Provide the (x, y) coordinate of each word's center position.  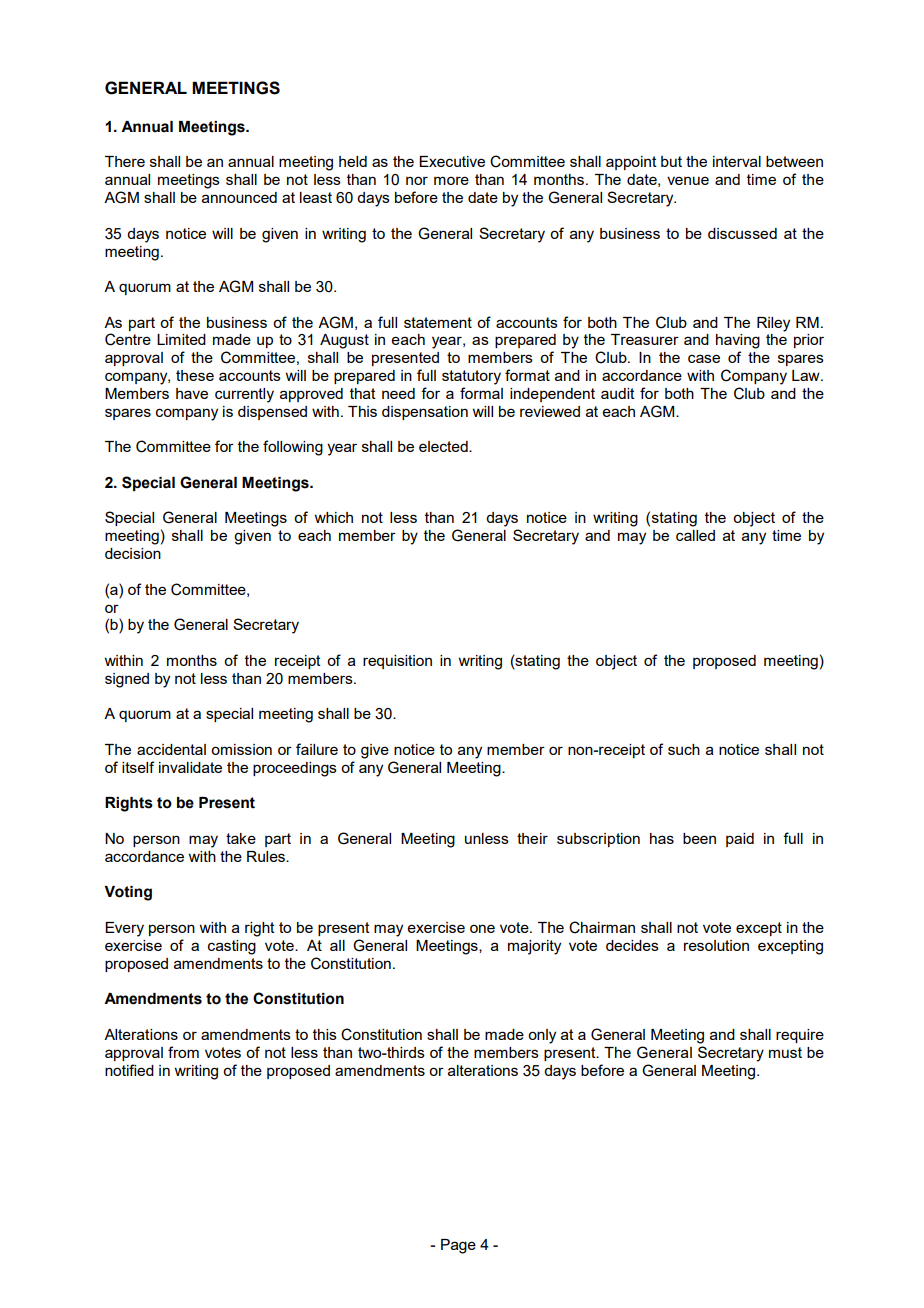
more (451, 180)
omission (241, 749)
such (684, 749)
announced (239, 197)
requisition (397, 662)
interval (737, 161)
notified (129, 1070)
